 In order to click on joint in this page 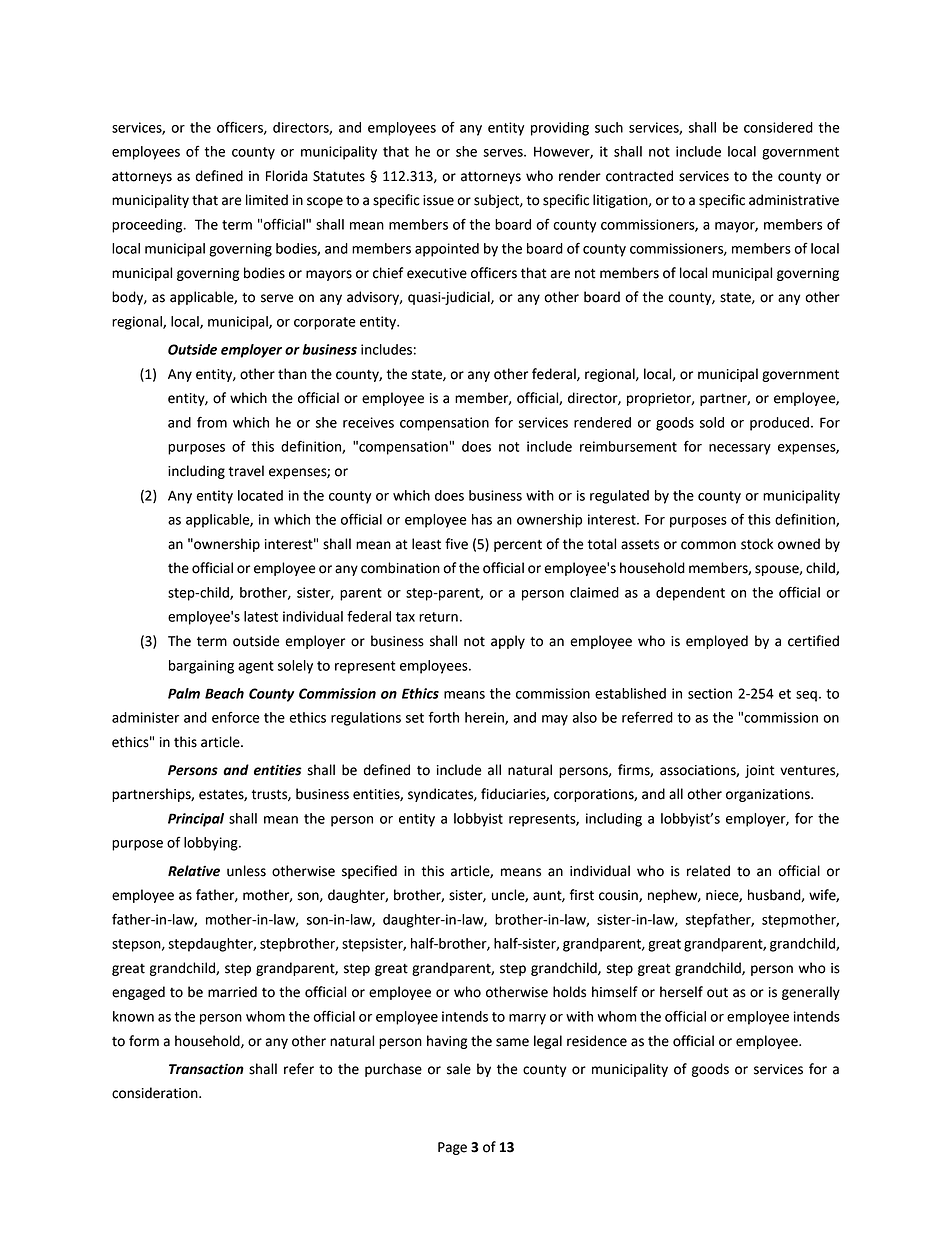, I will do `click(760, 771)`.
